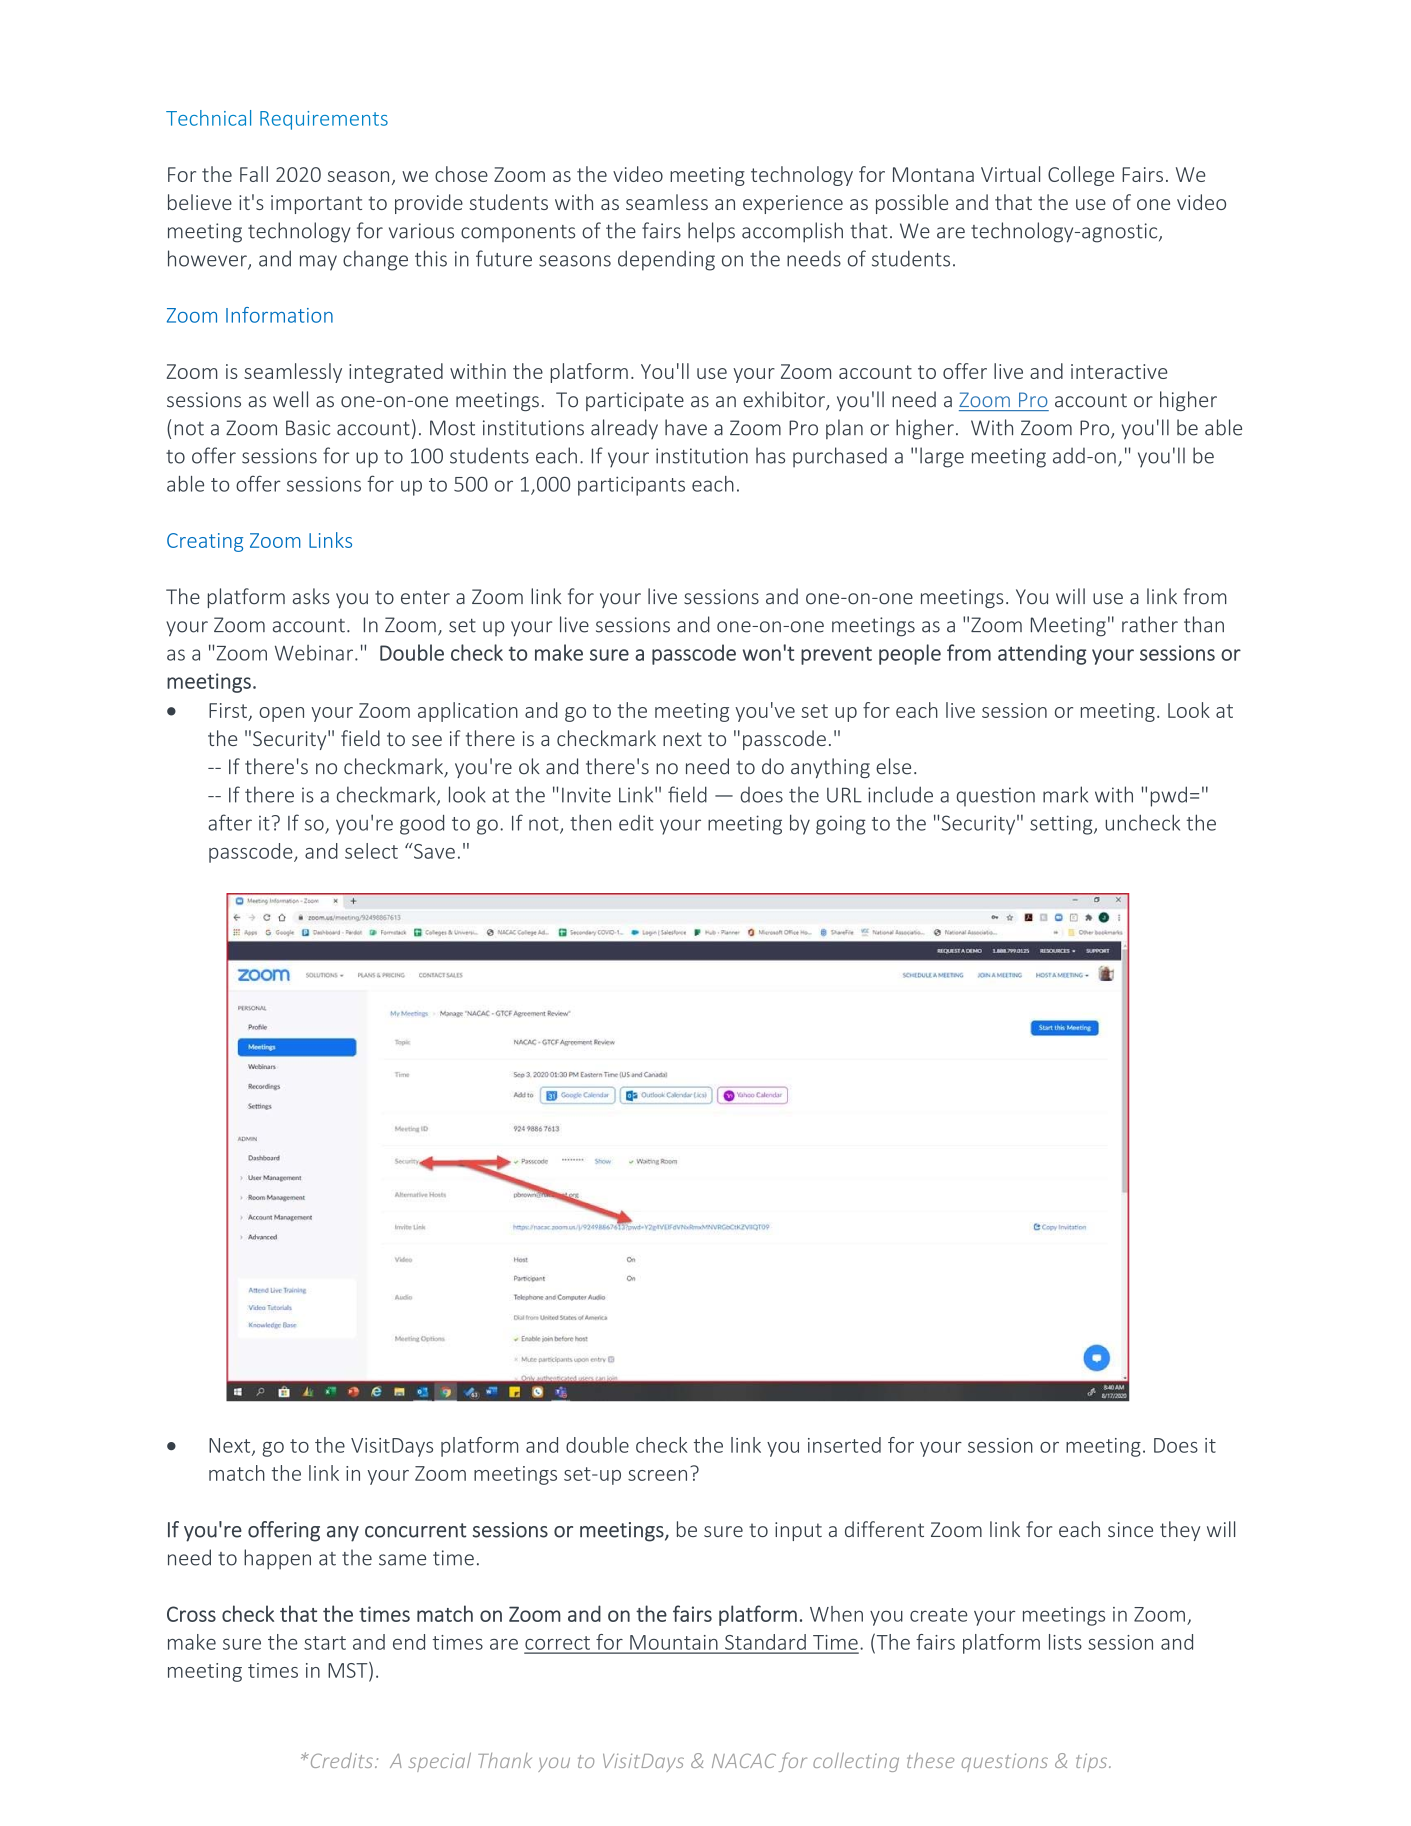  I want to click on helps, so click(711, 232).
